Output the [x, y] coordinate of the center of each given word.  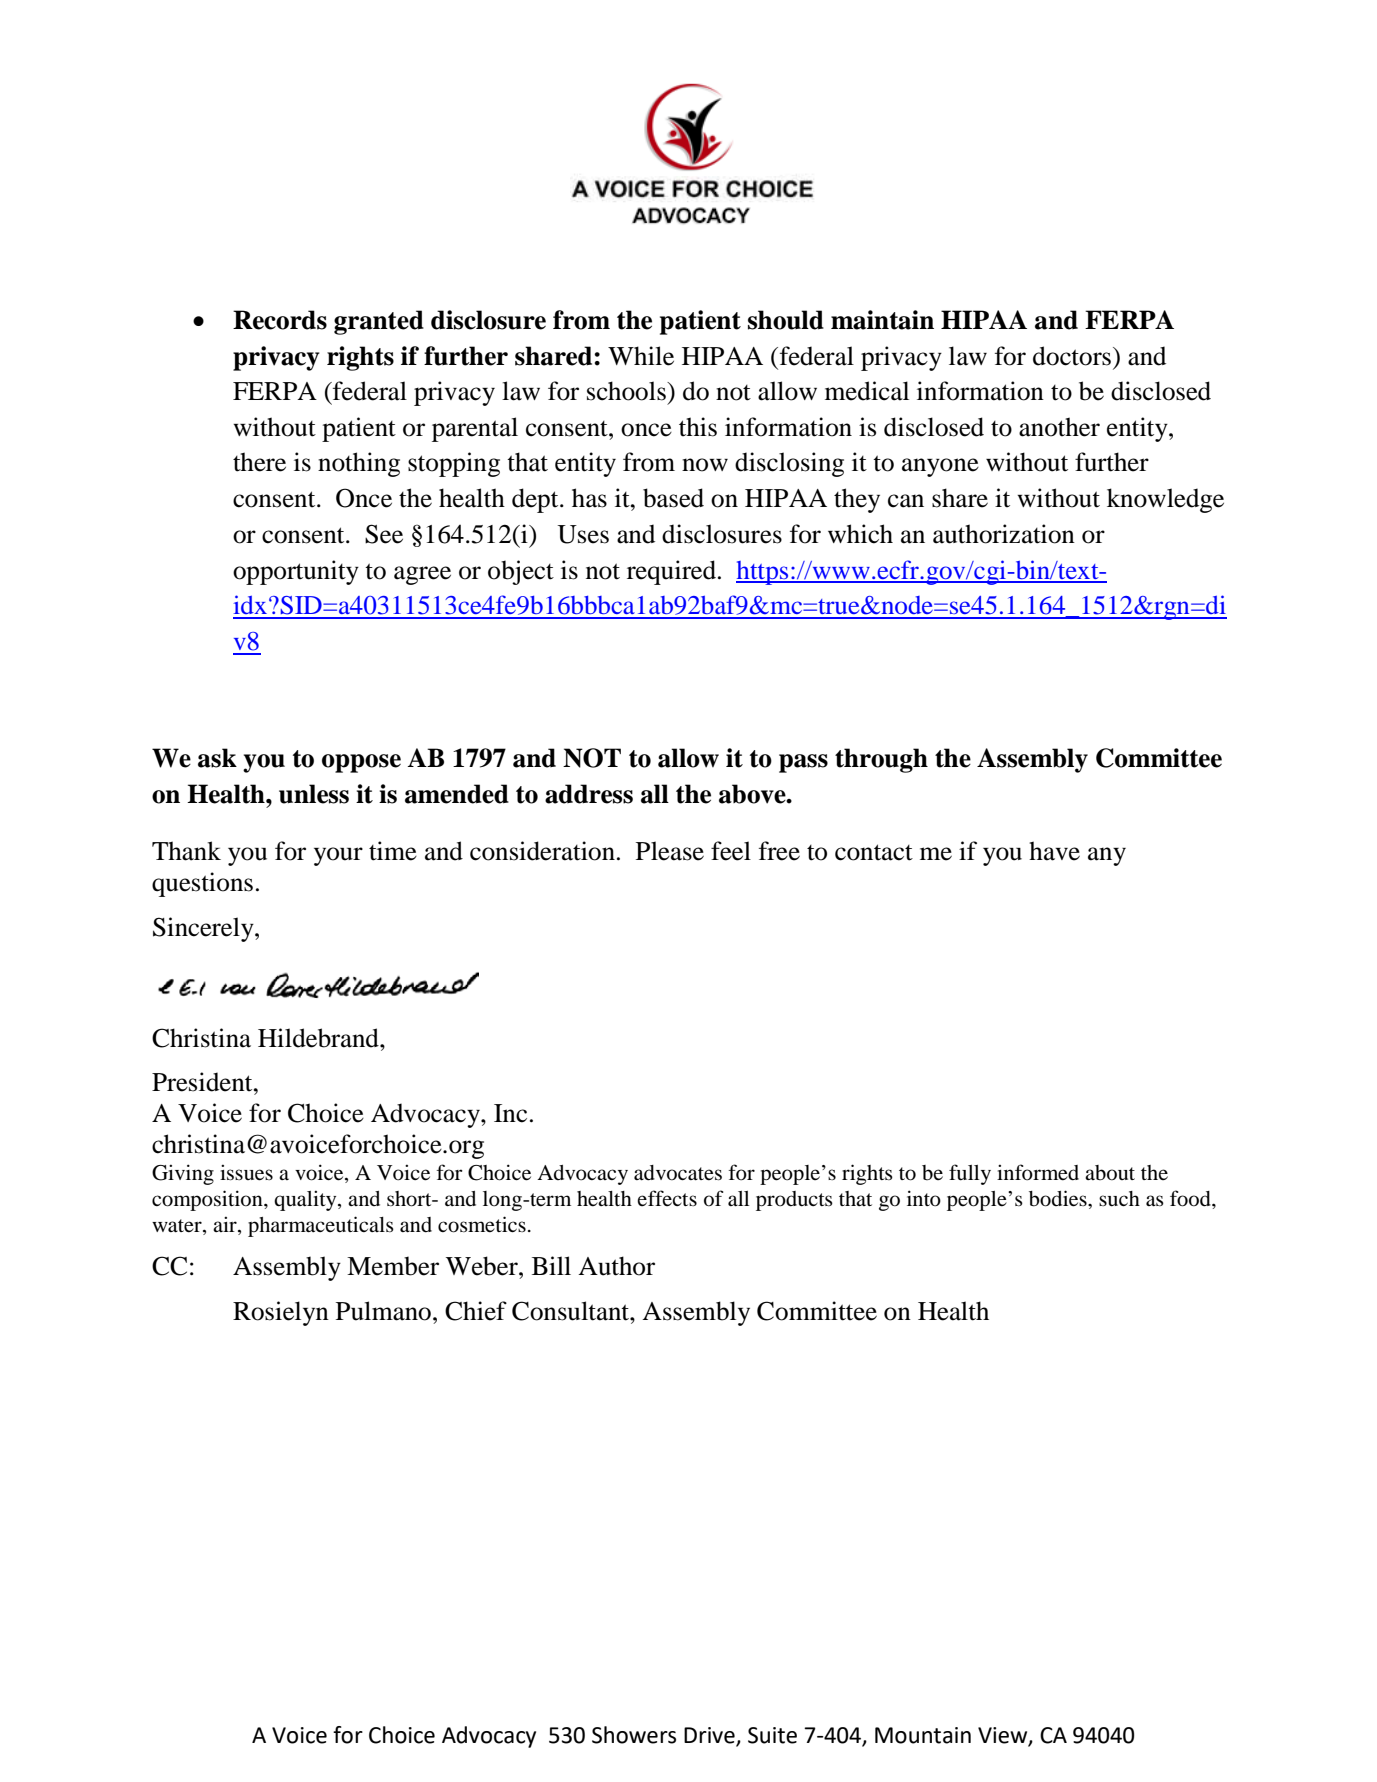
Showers [634, 1735]
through [881, 760]
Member [393, 1266]
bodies [1059, 1198]
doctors [1072, 356]
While [641, 356]
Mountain [923, 1735]
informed [1038, 1172]
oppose [361, 763]
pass [803, 763]
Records [280, 320]
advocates [678, 1173]
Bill [551, 1265]
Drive [709, 1735]
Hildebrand [319, 1038]
